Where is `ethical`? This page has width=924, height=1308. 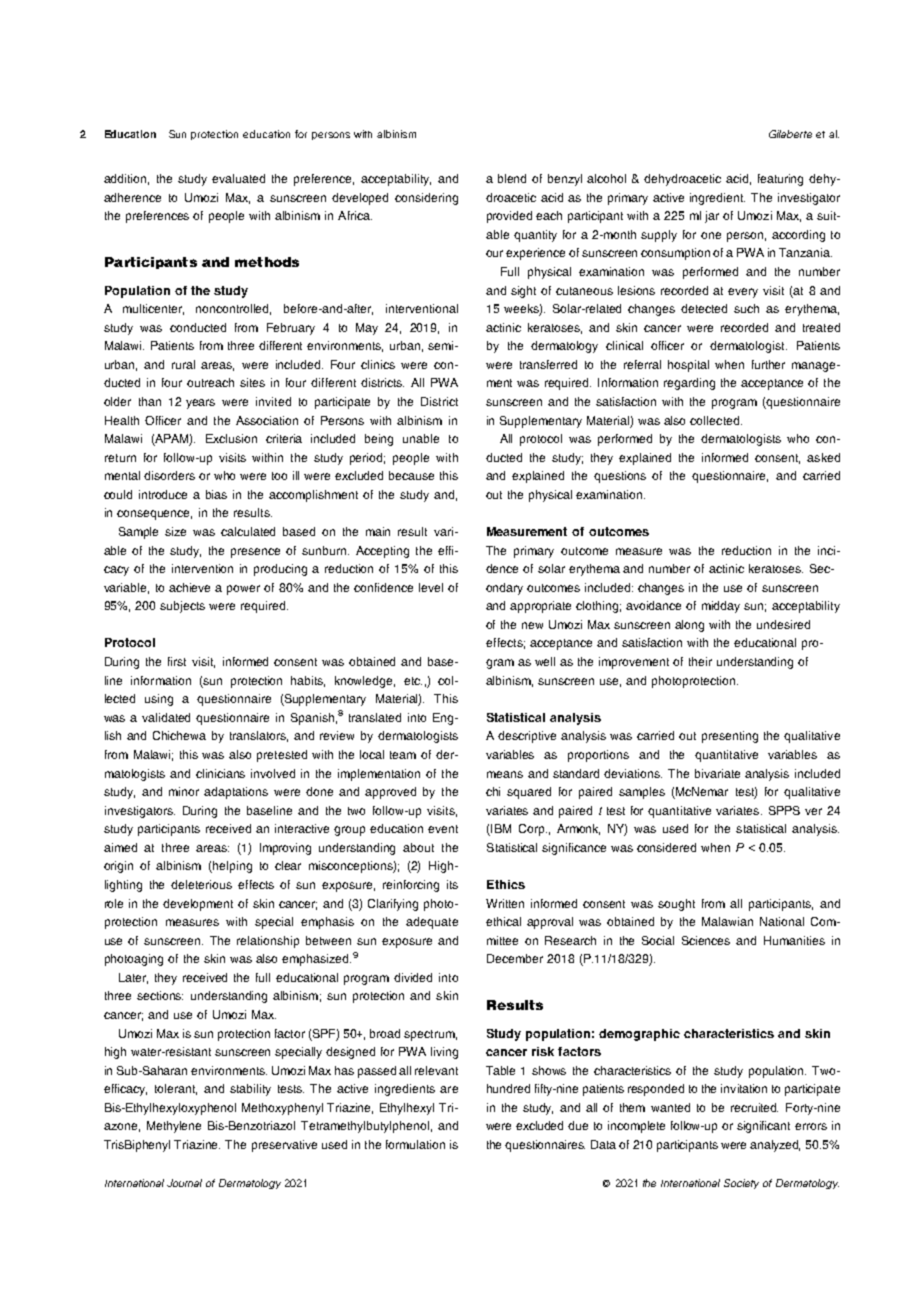 ethical is located at coordinates (503, 921).
